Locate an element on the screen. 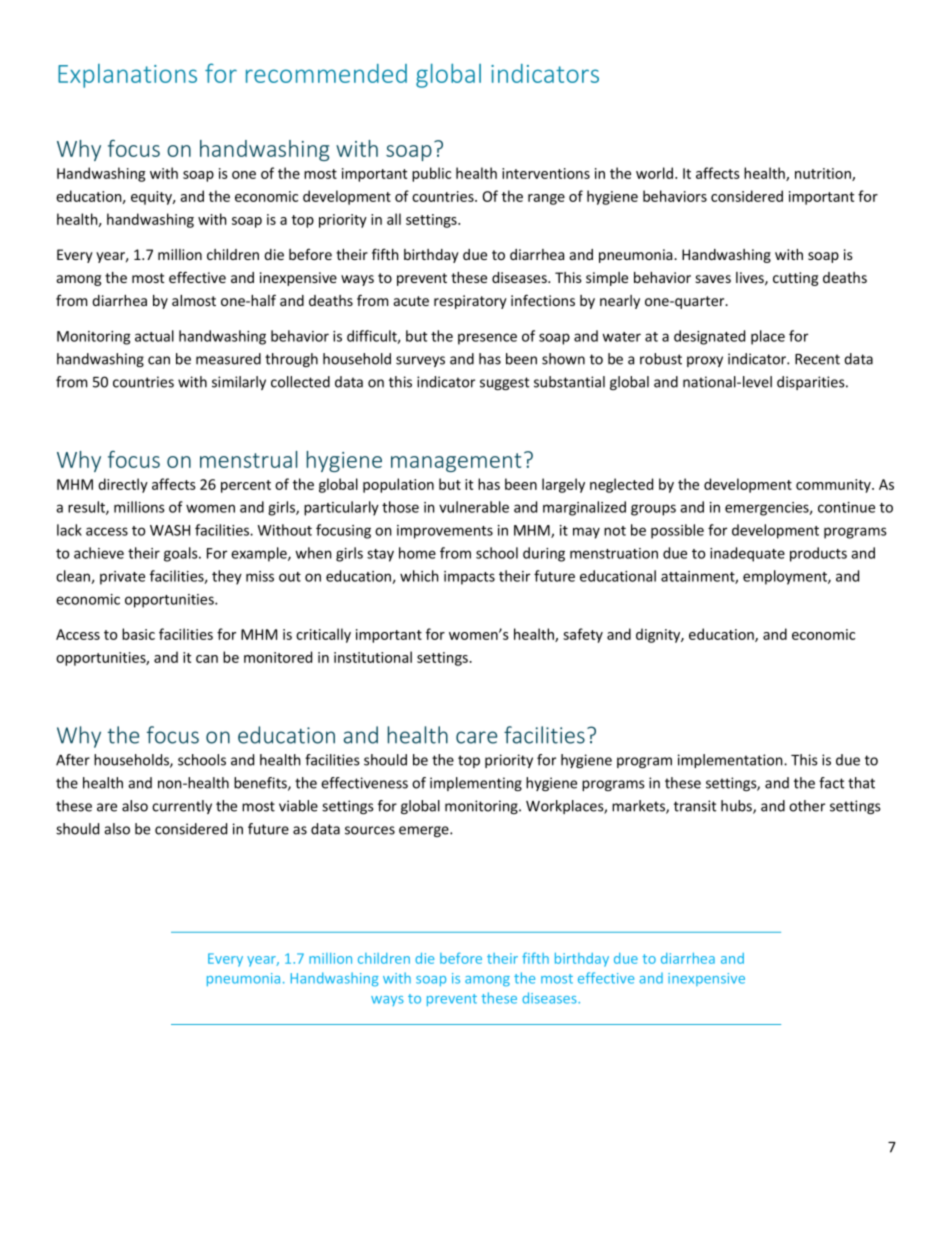 This screenshot has height=1233, width=952. currently is located at coordinates (182, 807).
